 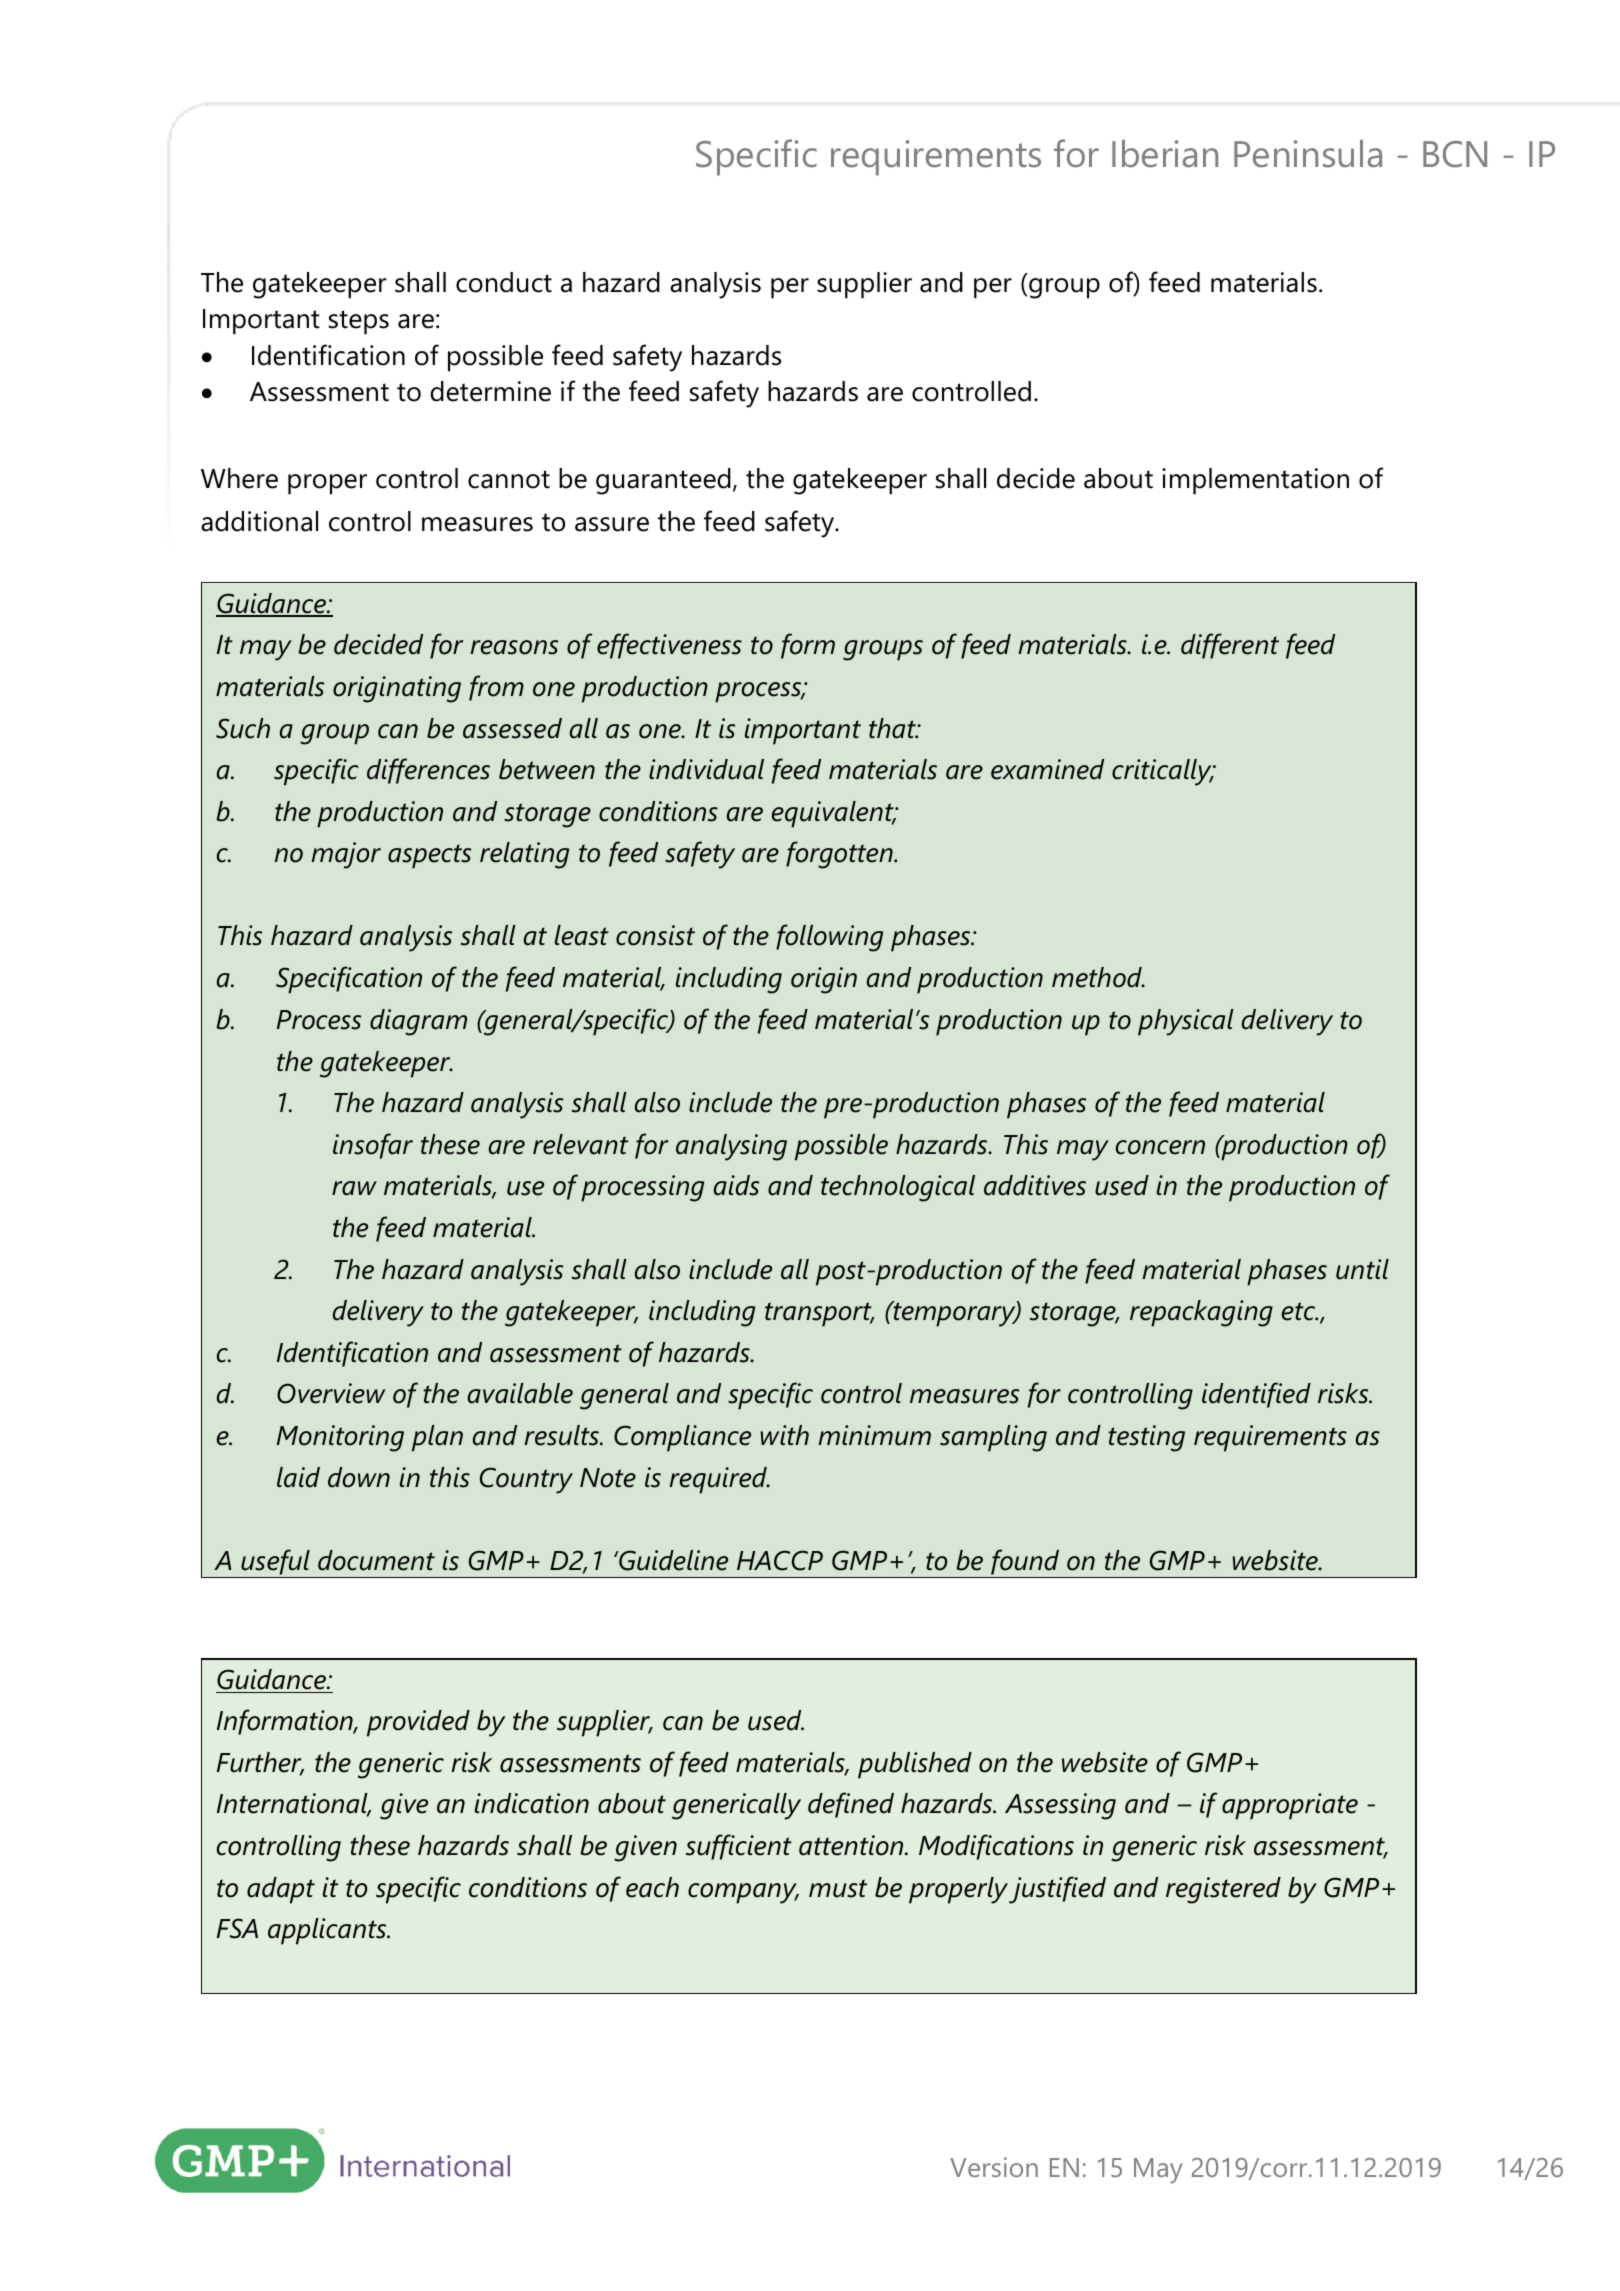 What do you see at coordinates (373, 1146) in the screenshot?
I see `insofar` at bounding box center [373, 1146].
